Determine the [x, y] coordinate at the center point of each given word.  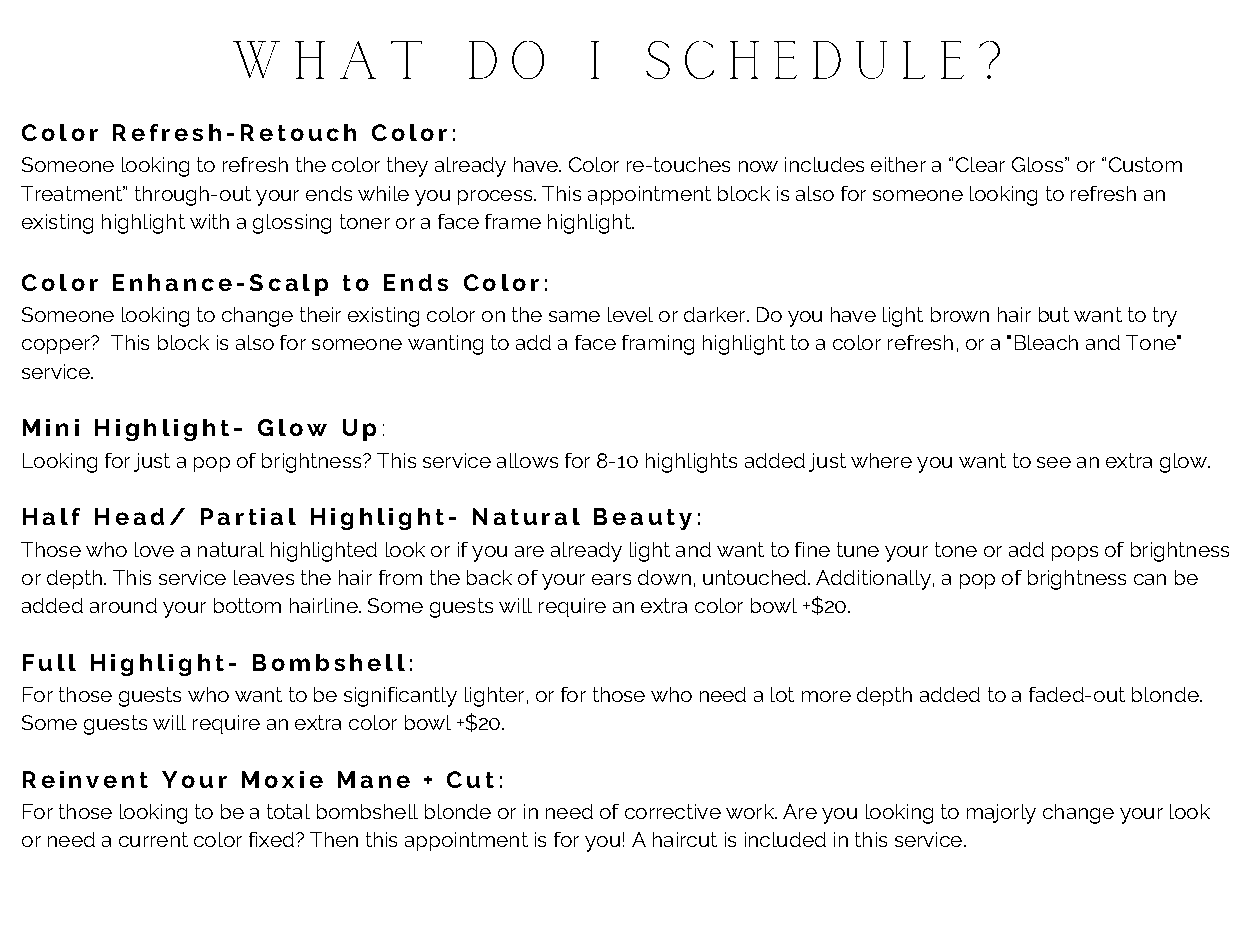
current [153, 839]
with [209, 221]
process [496, 197]
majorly [1001, 814]
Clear [980, 164]
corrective [673, 811]
